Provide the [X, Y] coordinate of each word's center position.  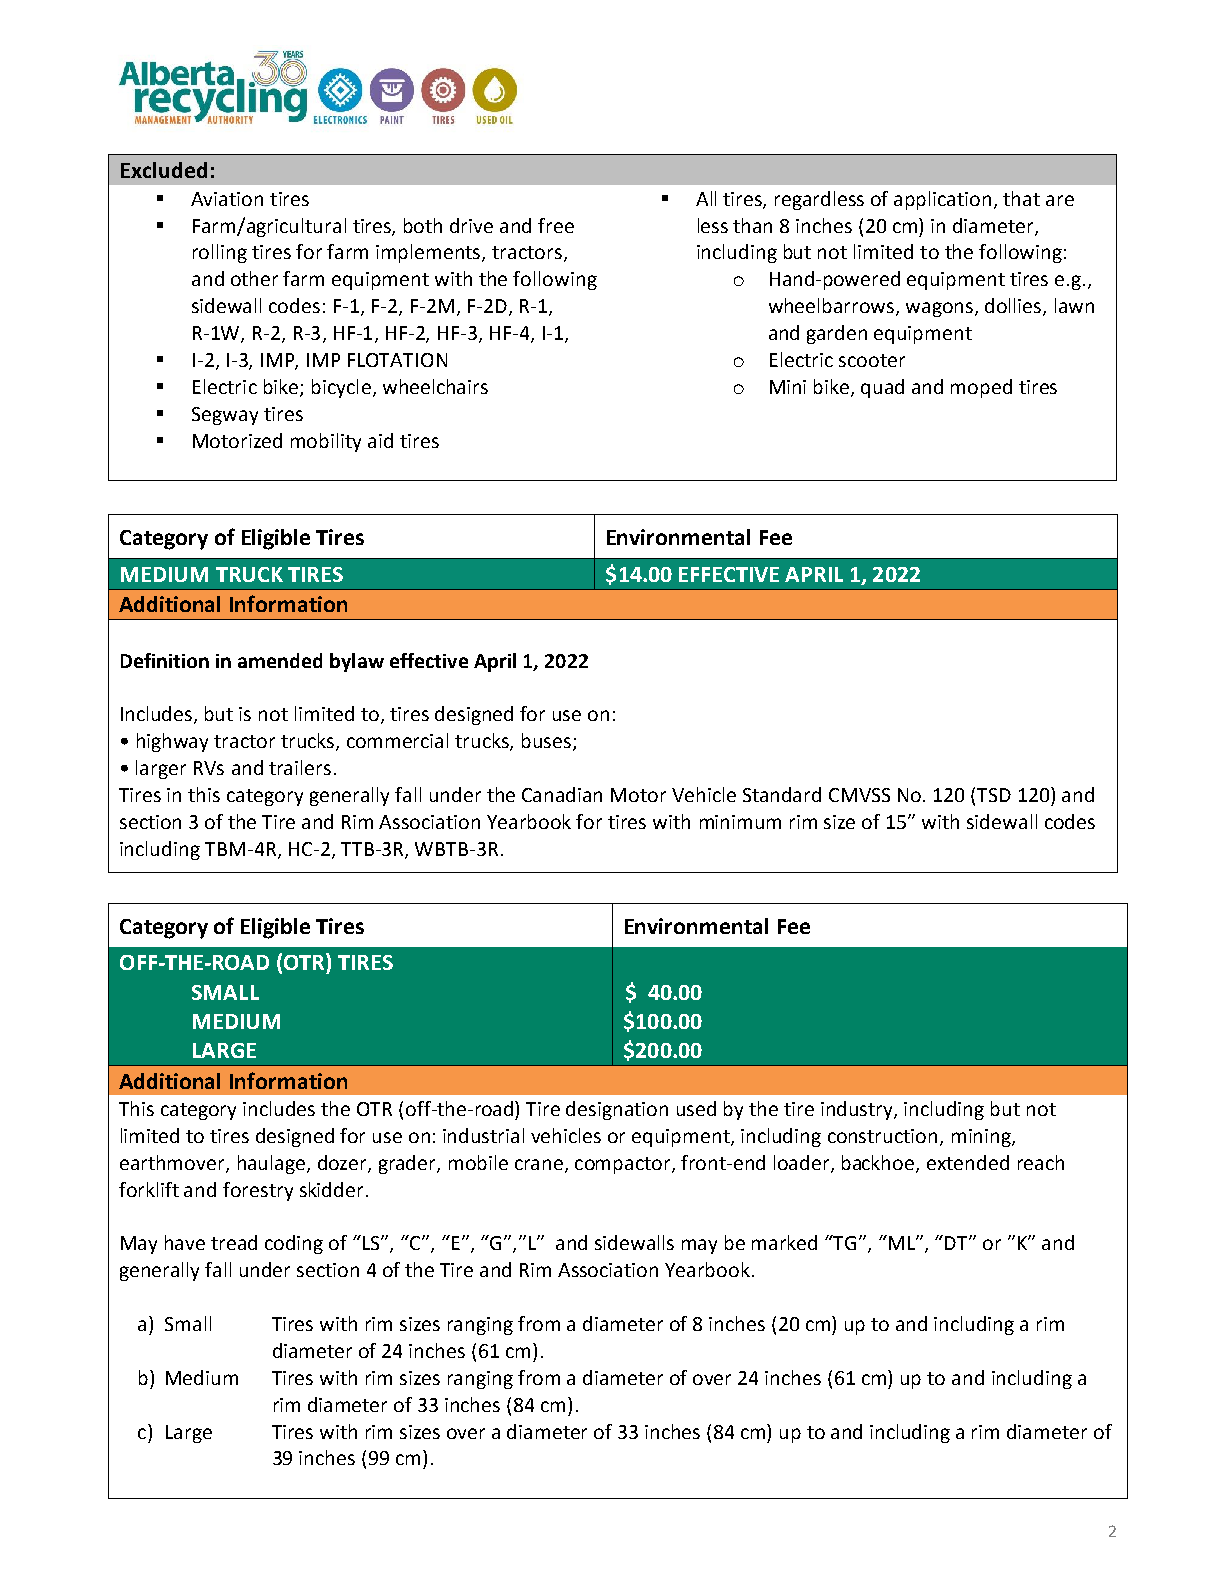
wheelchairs [435, 386]
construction [882, 1136]
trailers [300, 767]
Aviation [227, 199]
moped [981, 388]
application [942, 200]
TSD [994, 795]
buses [548, 742]
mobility [326, 442]
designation [617, 1110]
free [556, 225]
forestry [258, 1191]
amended [280, 660]
